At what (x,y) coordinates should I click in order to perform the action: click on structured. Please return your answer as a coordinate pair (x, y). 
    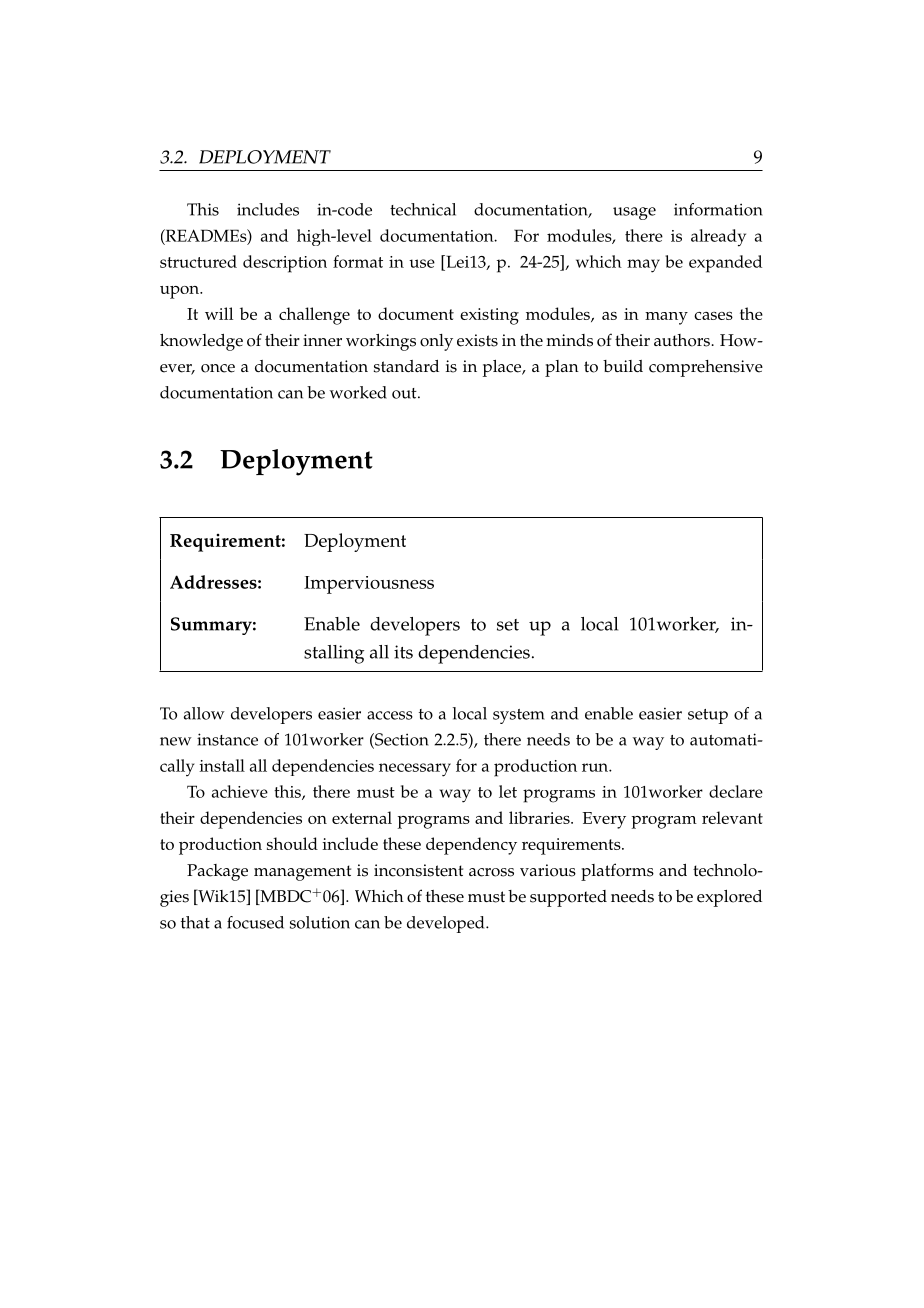
    Looking at the image, I should click on (198, 261).
